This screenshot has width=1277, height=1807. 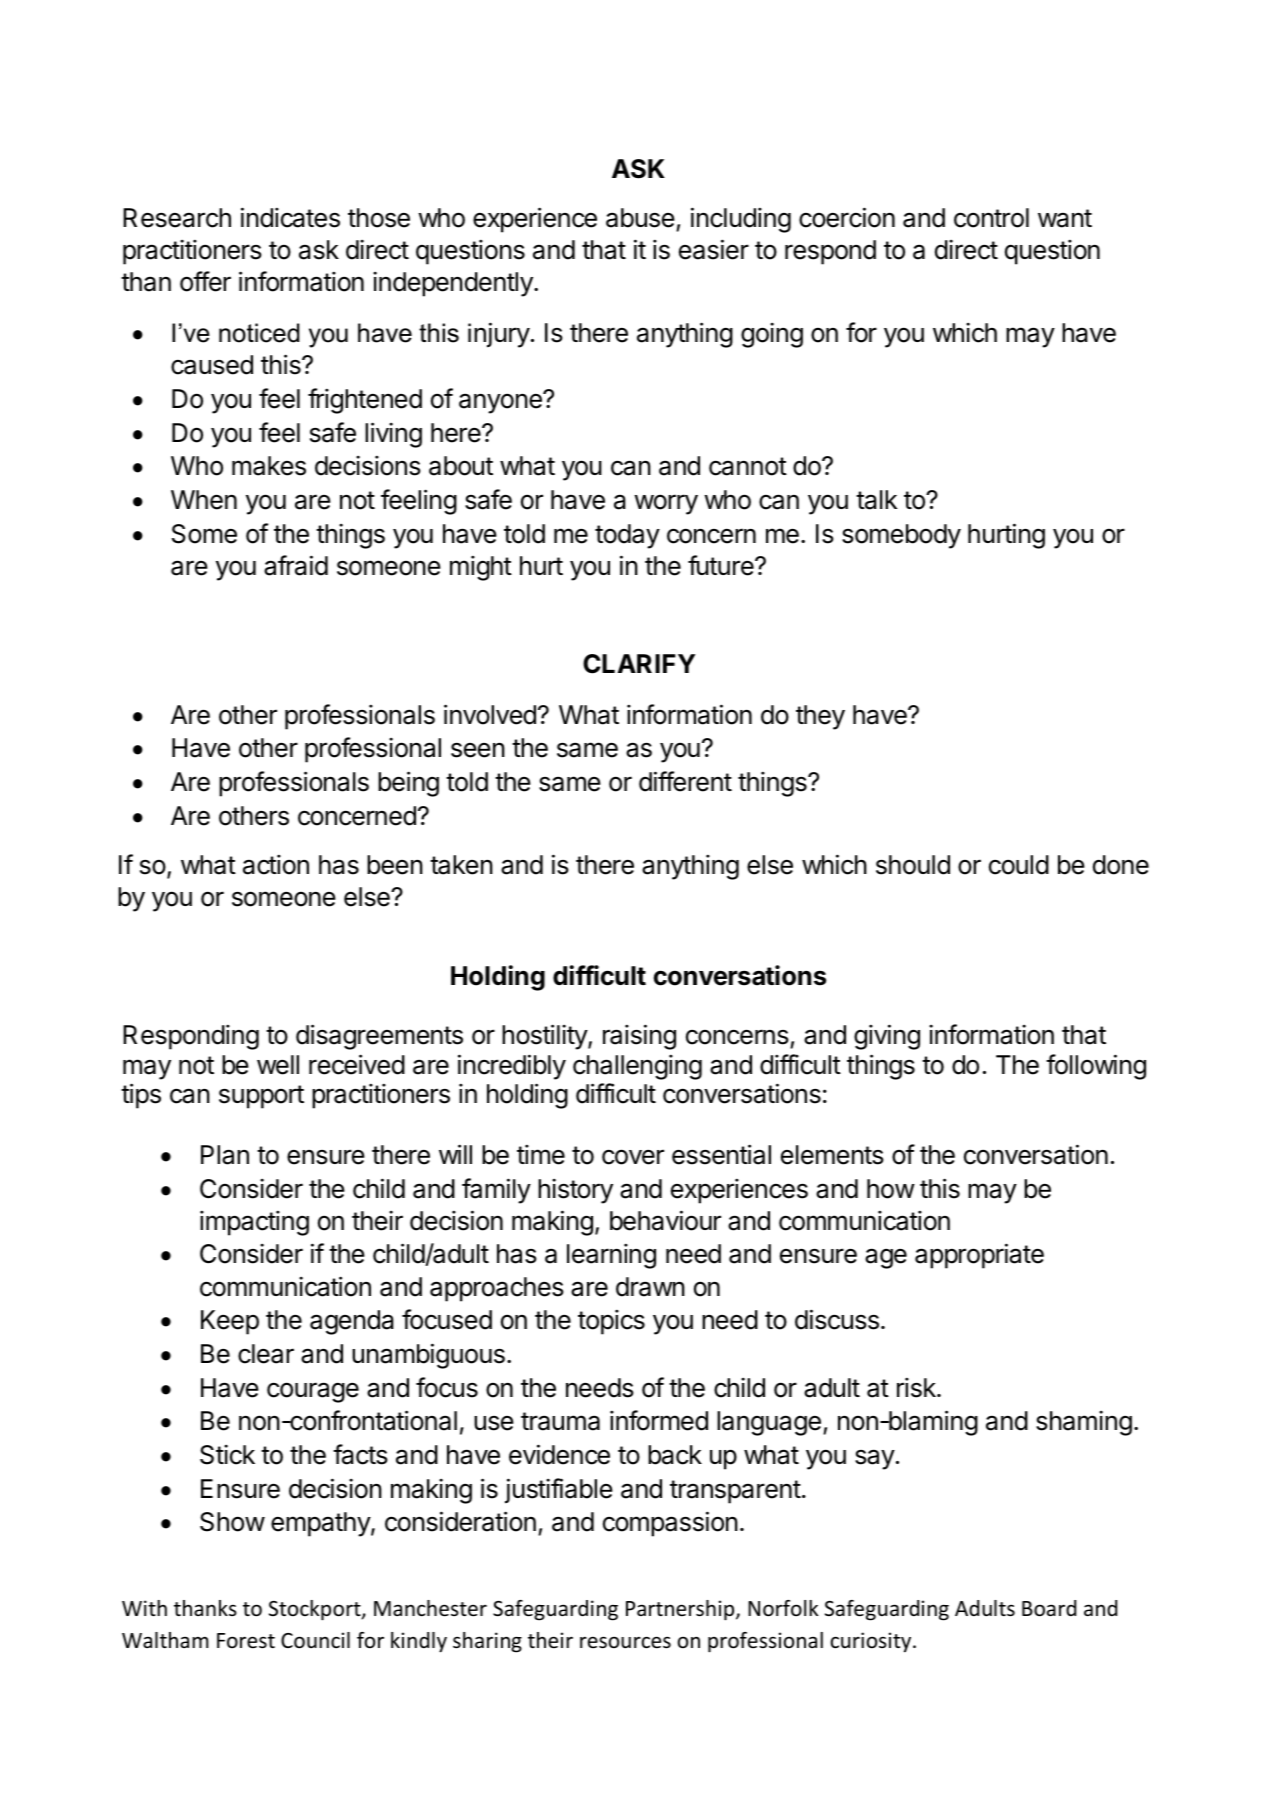 I want to click on action, so click(x=276, y=865).
